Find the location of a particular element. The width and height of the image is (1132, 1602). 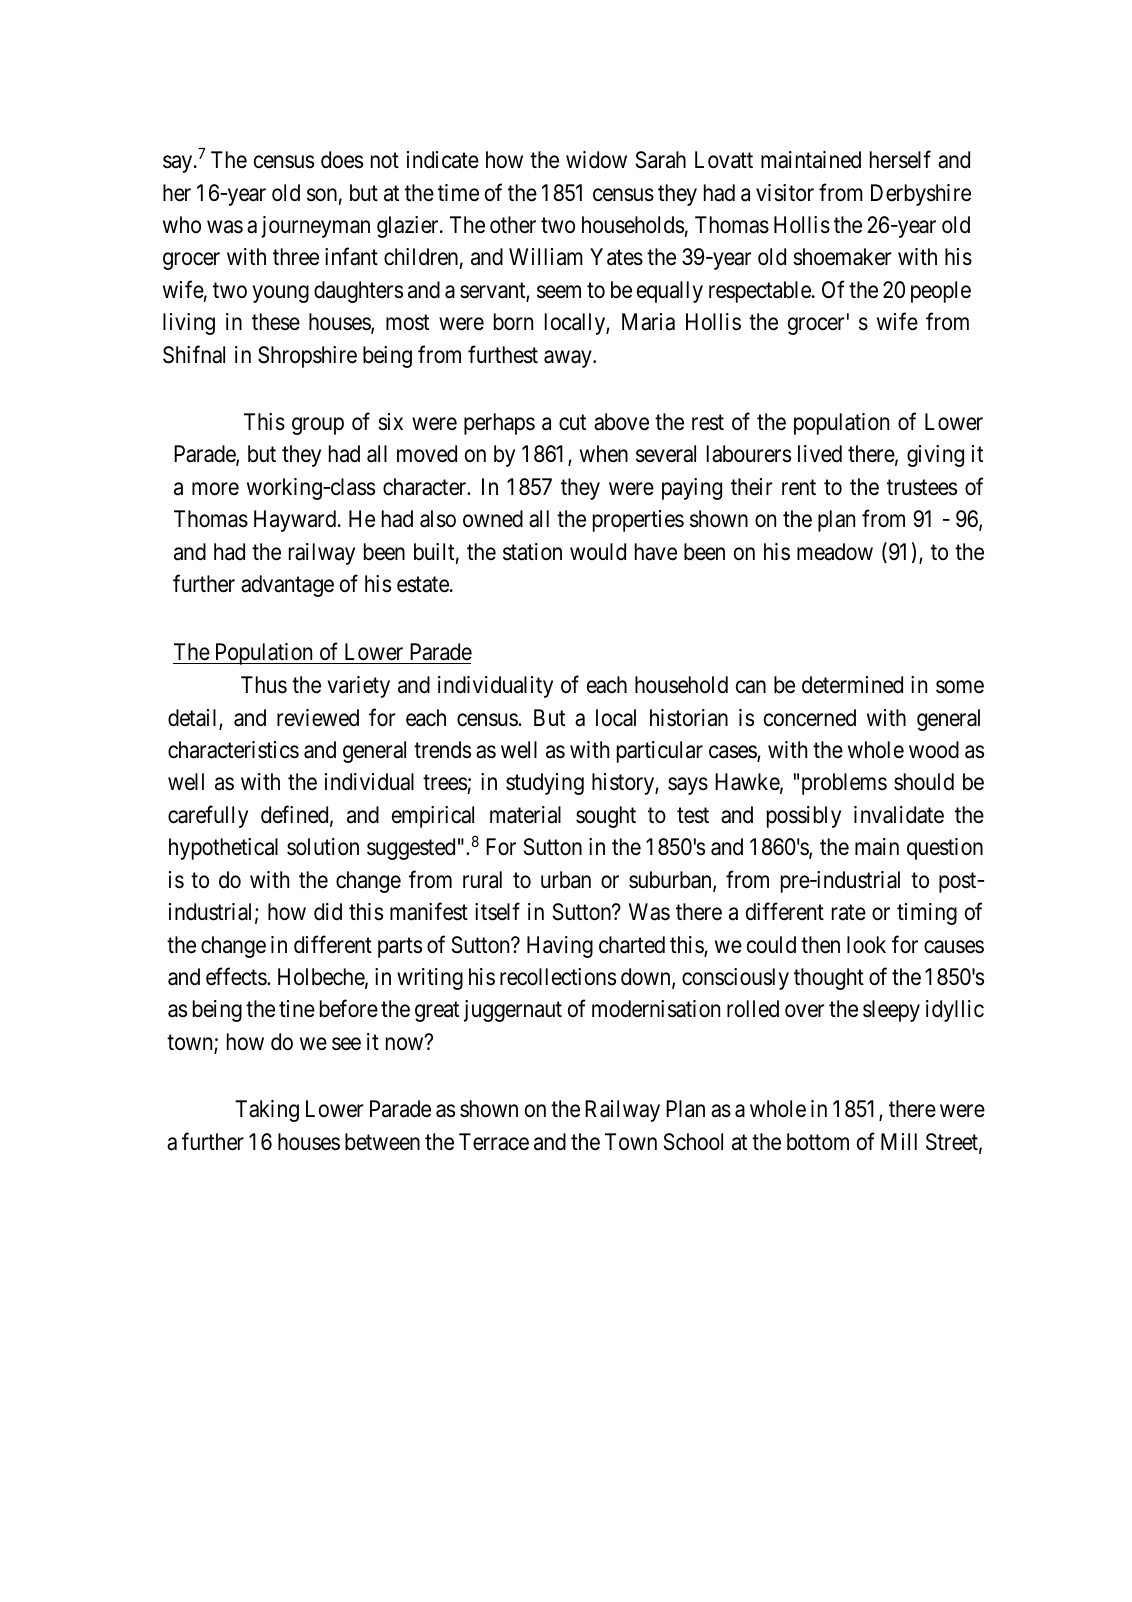

lived is located at coordinates (820, 454).
